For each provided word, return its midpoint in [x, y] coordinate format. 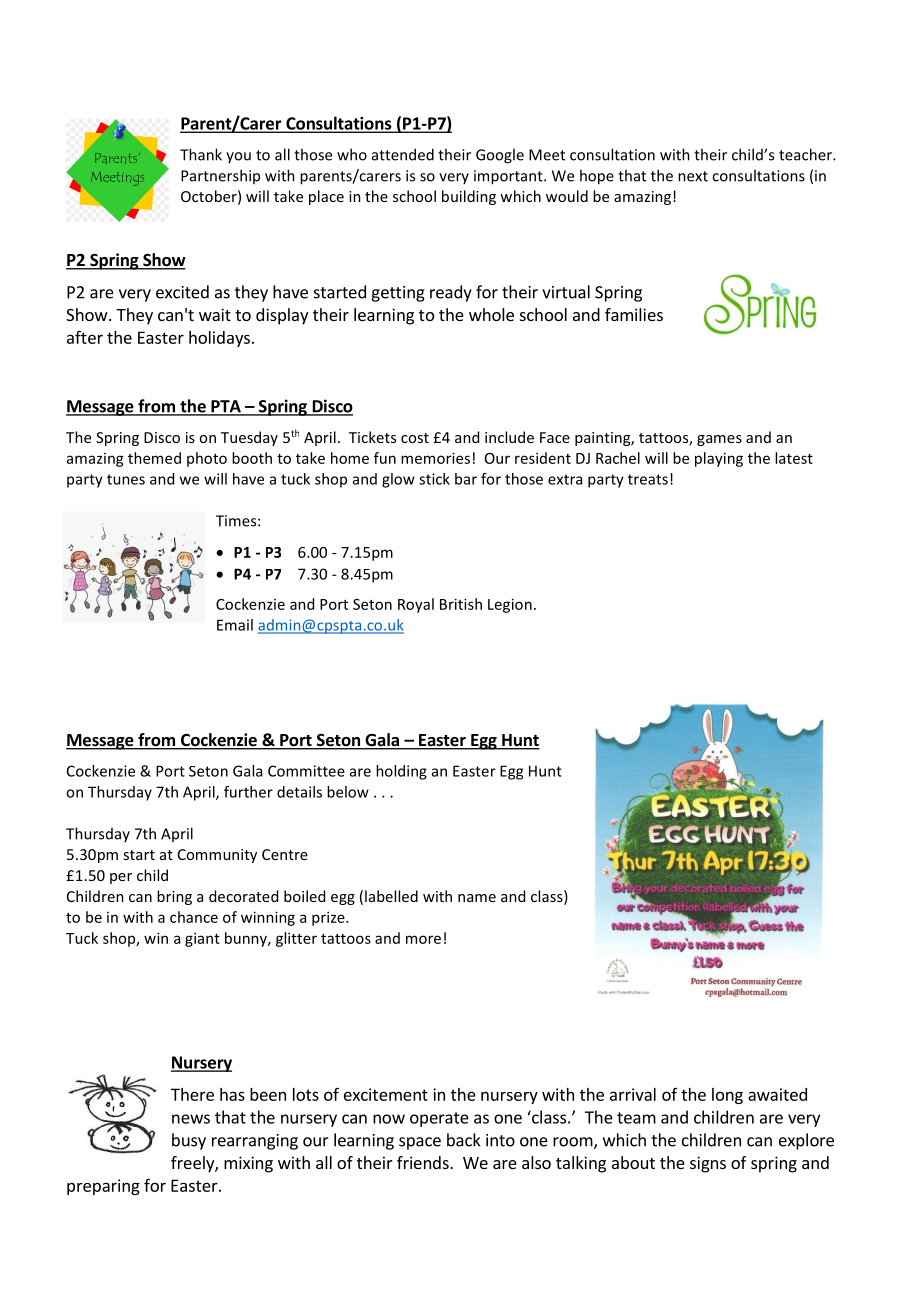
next [693, 176]
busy [189, 1141]
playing [719, 459]
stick [434, 479]
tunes [126, 479]
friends [424, 1162]
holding [401, 772]
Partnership [220, 176]
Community [217, 856]
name [477, 898]
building [469, 197]
